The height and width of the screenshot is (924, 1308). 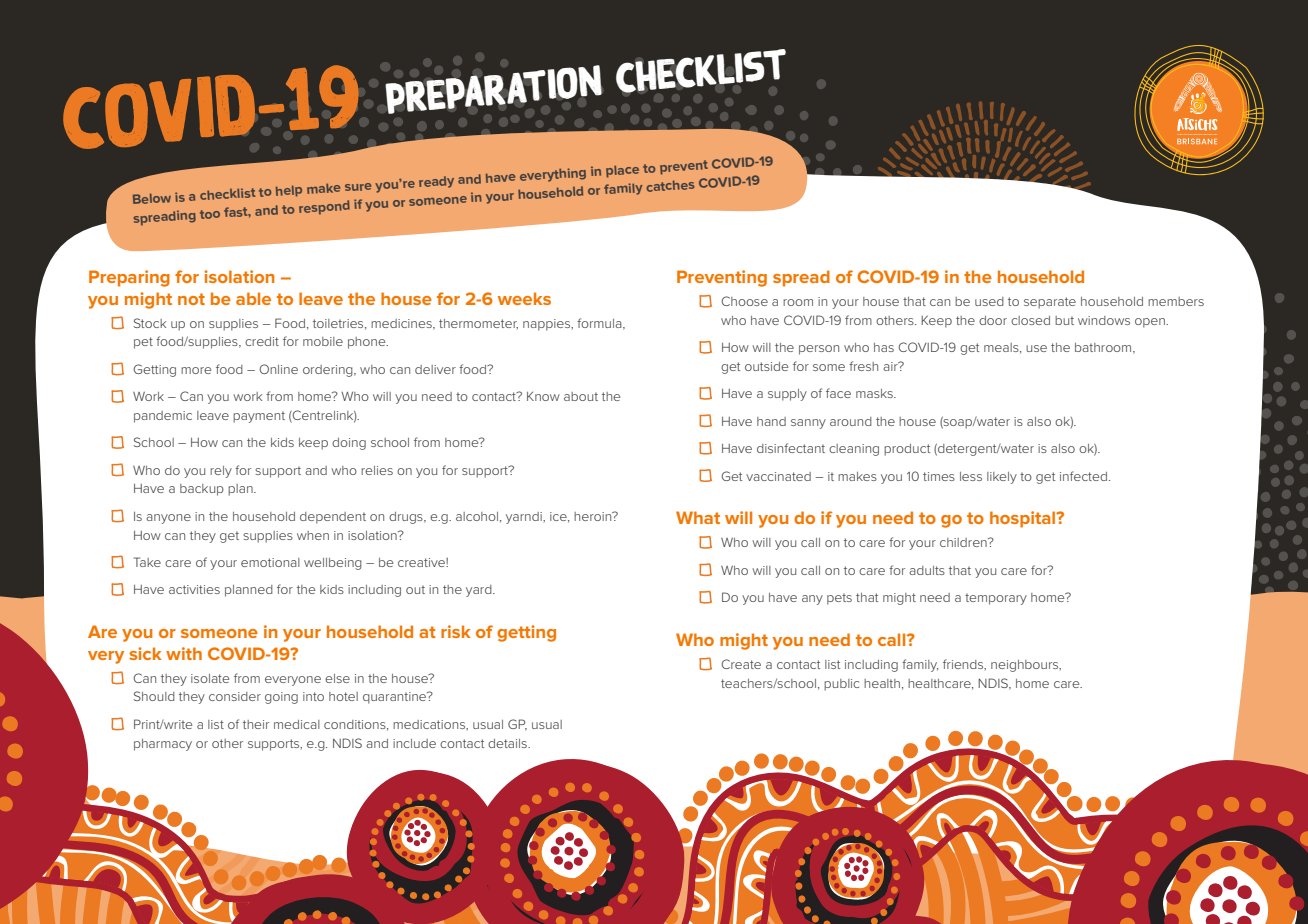 I want to click on weeks, so click(x=524, y=298).
